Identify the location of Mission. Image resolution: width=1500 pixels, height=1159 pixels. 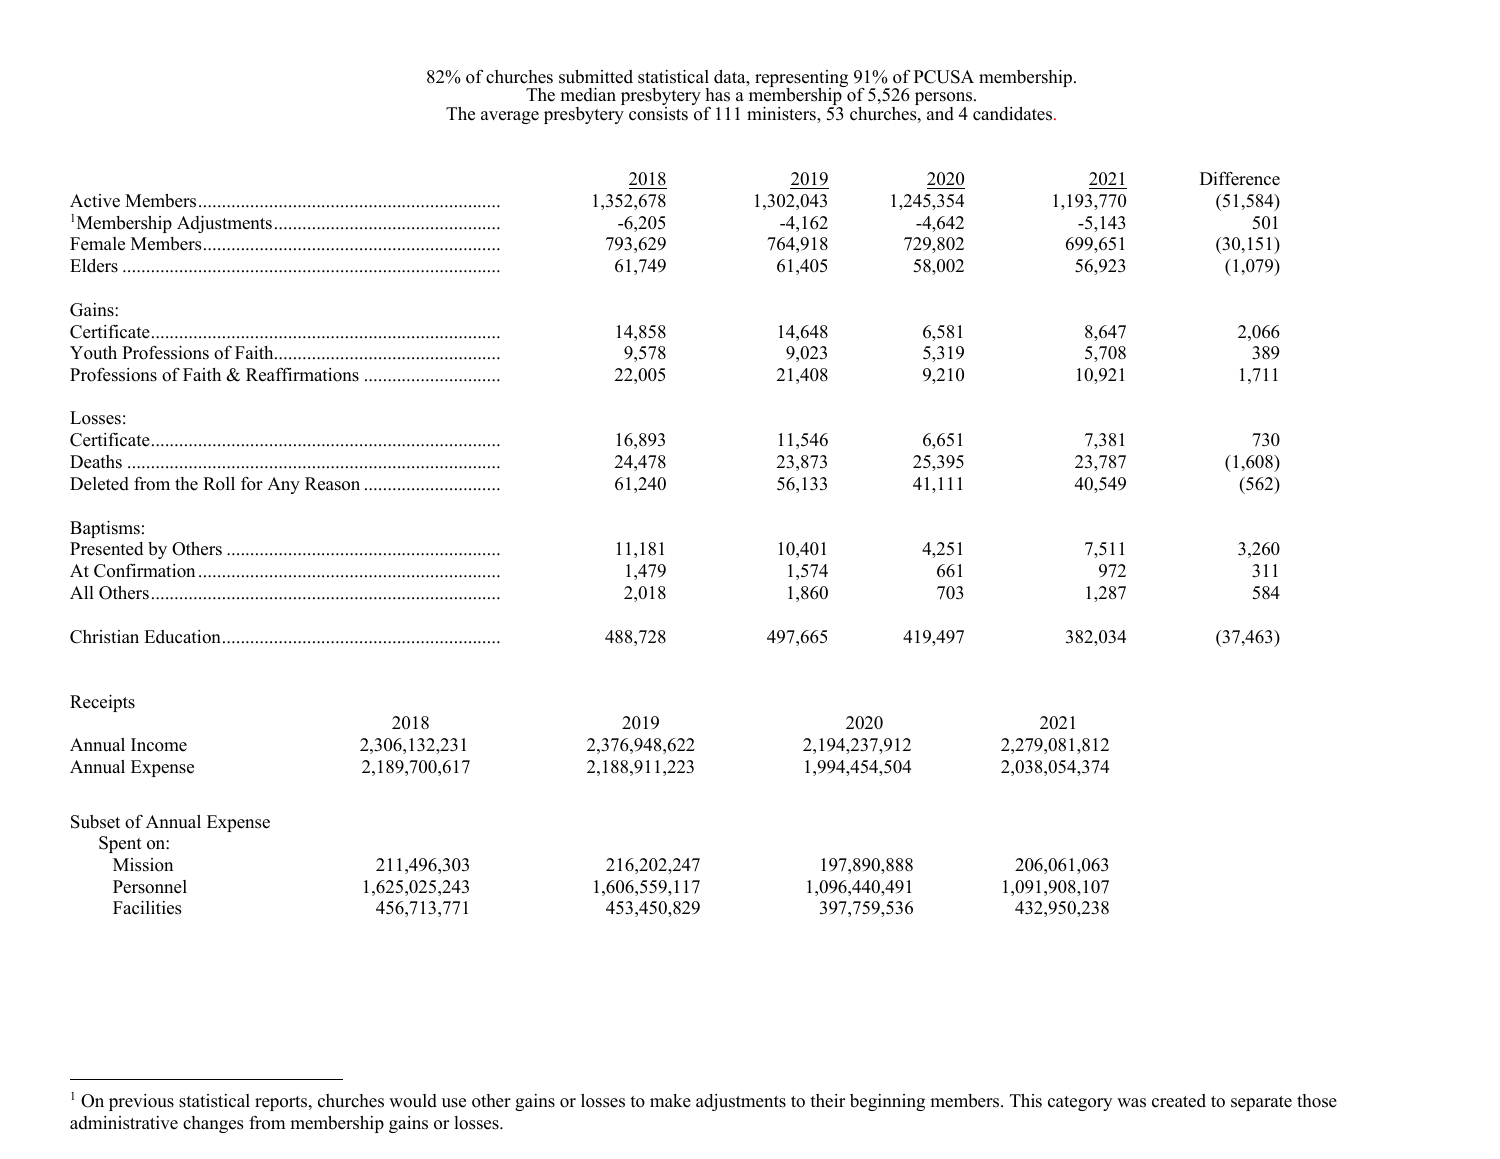
(143, 865).
